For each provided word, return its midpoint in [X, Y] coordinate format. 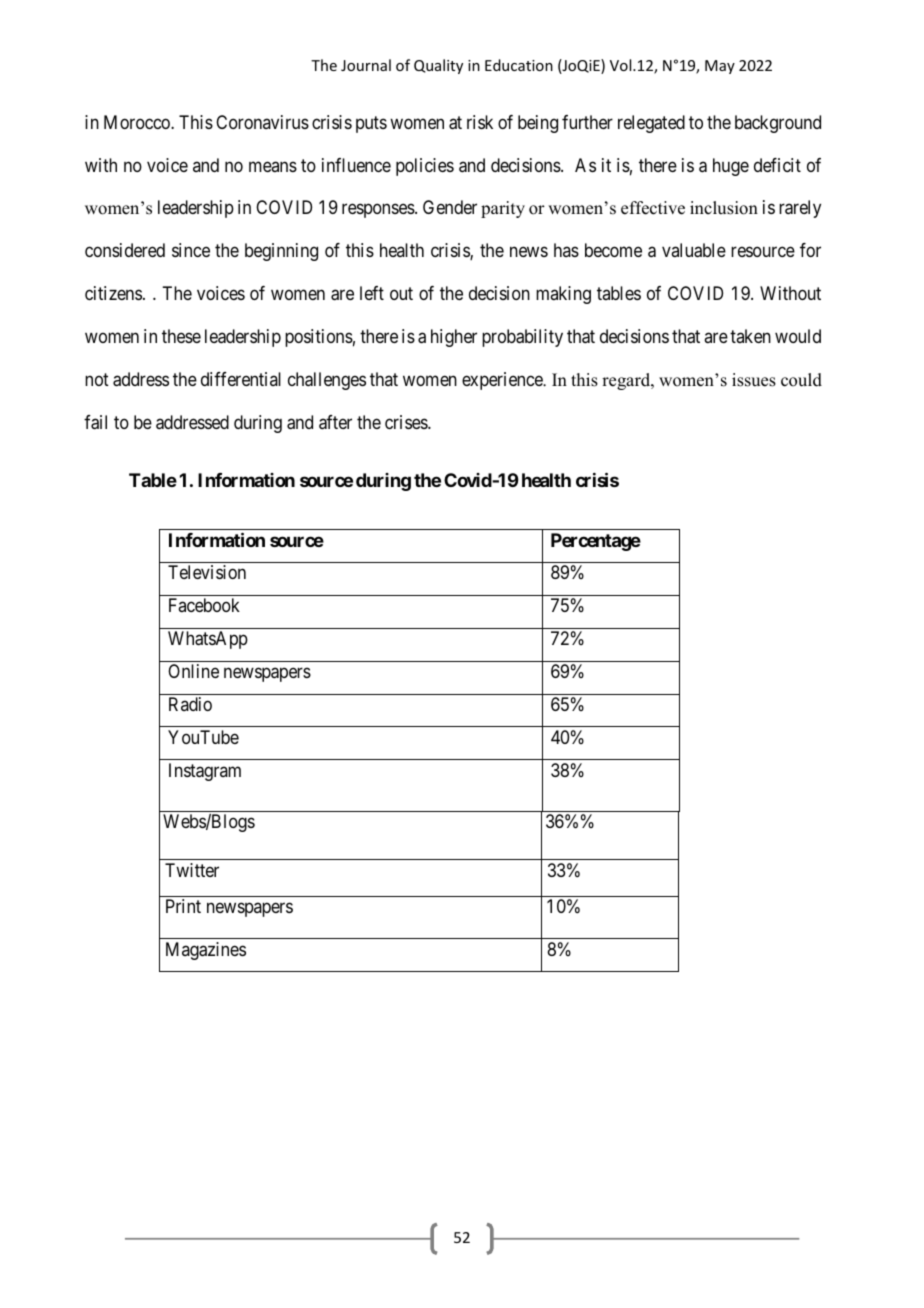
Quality [438, 66]
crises [407, 422]
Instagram [205, 772]
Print [183, 906]
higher [454, 338]
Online [193, 671]
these [181, 336]
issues [754, 380]
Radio [190, 704]
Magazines [206, 951]
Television [207, 572]
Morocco [138, 122]
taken [750, 336]
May [720, 67]
